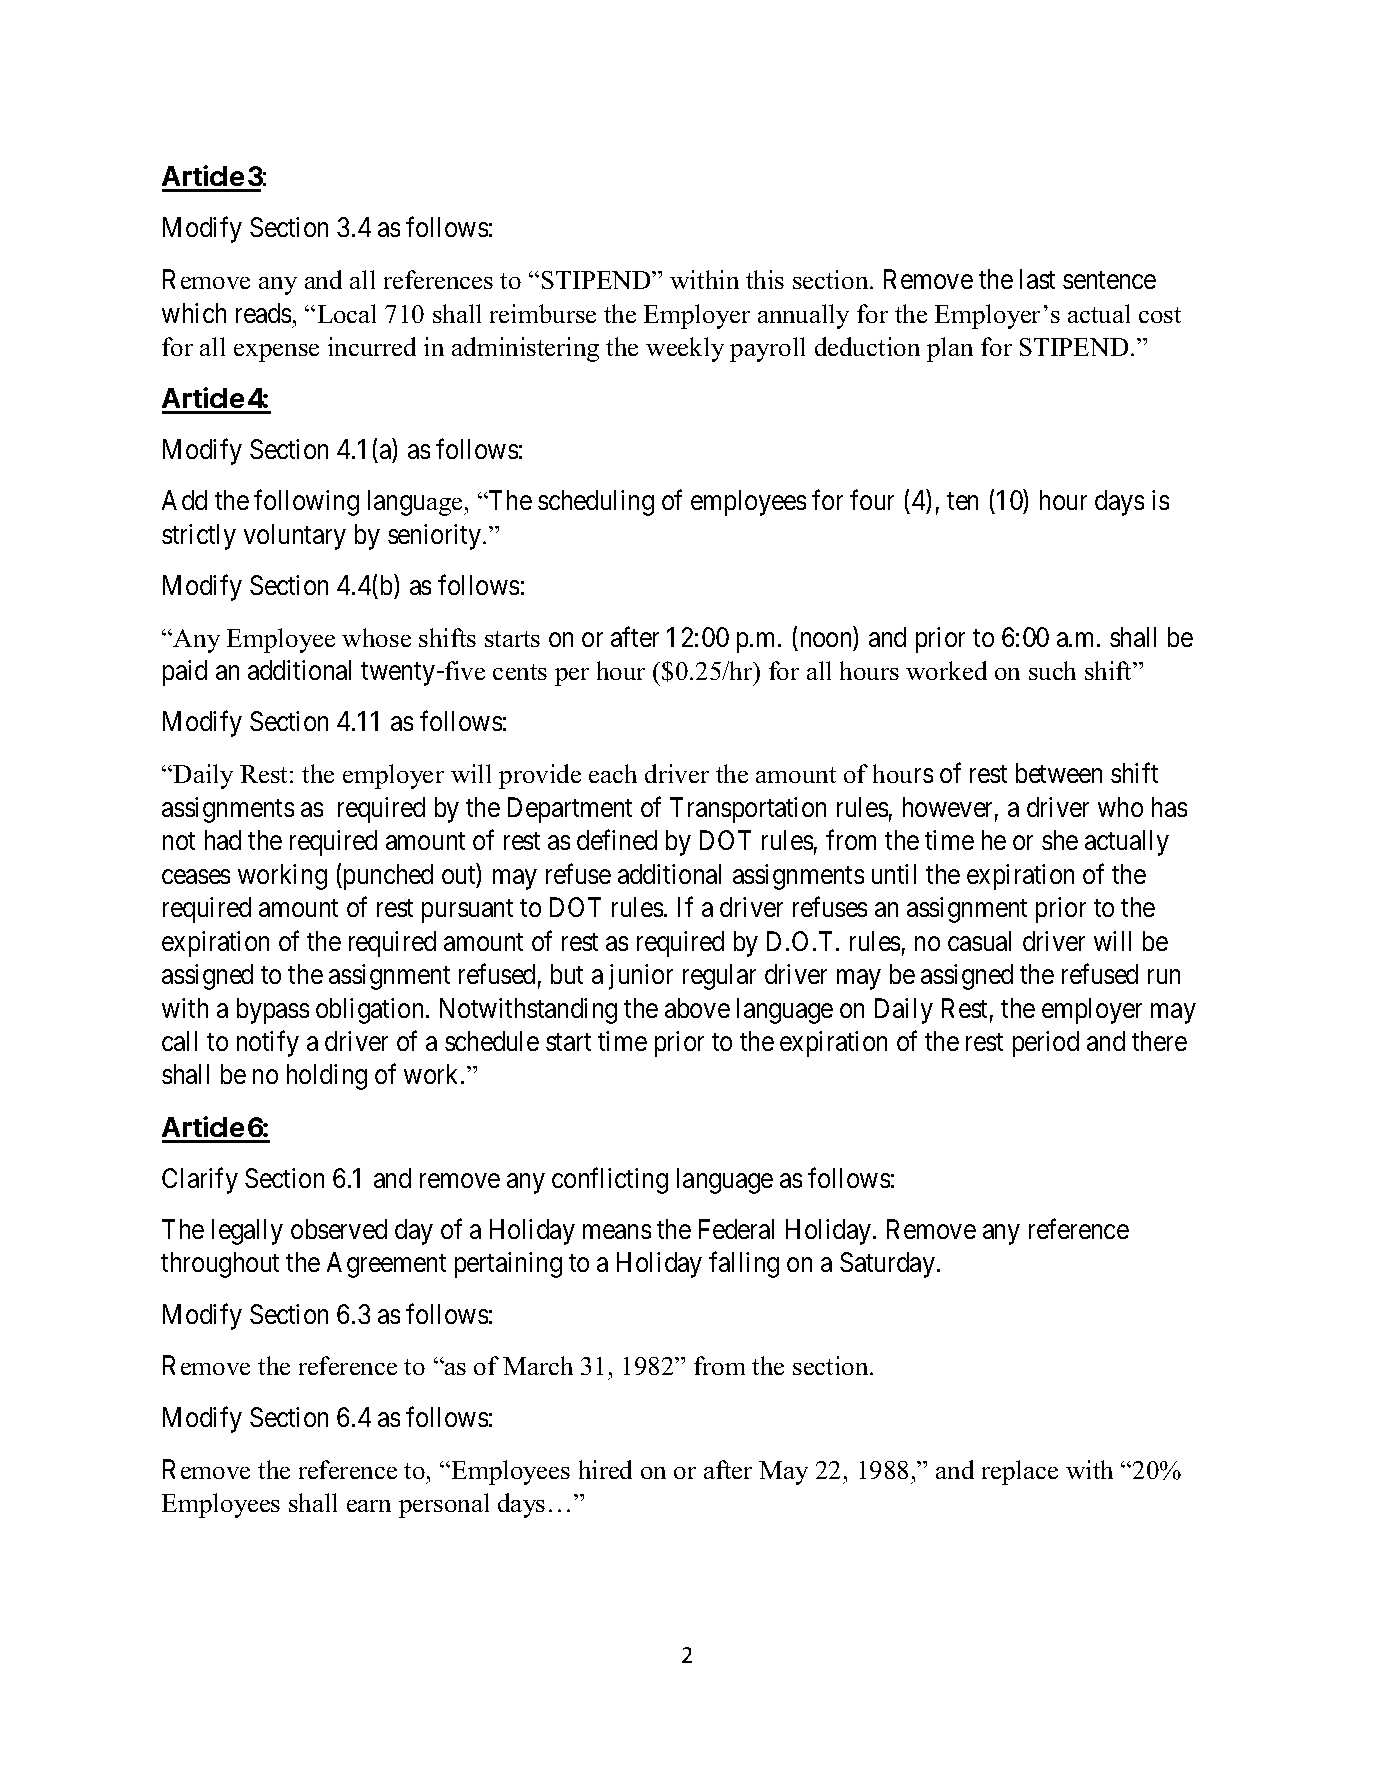  I want to click on weekly, so click(685, 349).
